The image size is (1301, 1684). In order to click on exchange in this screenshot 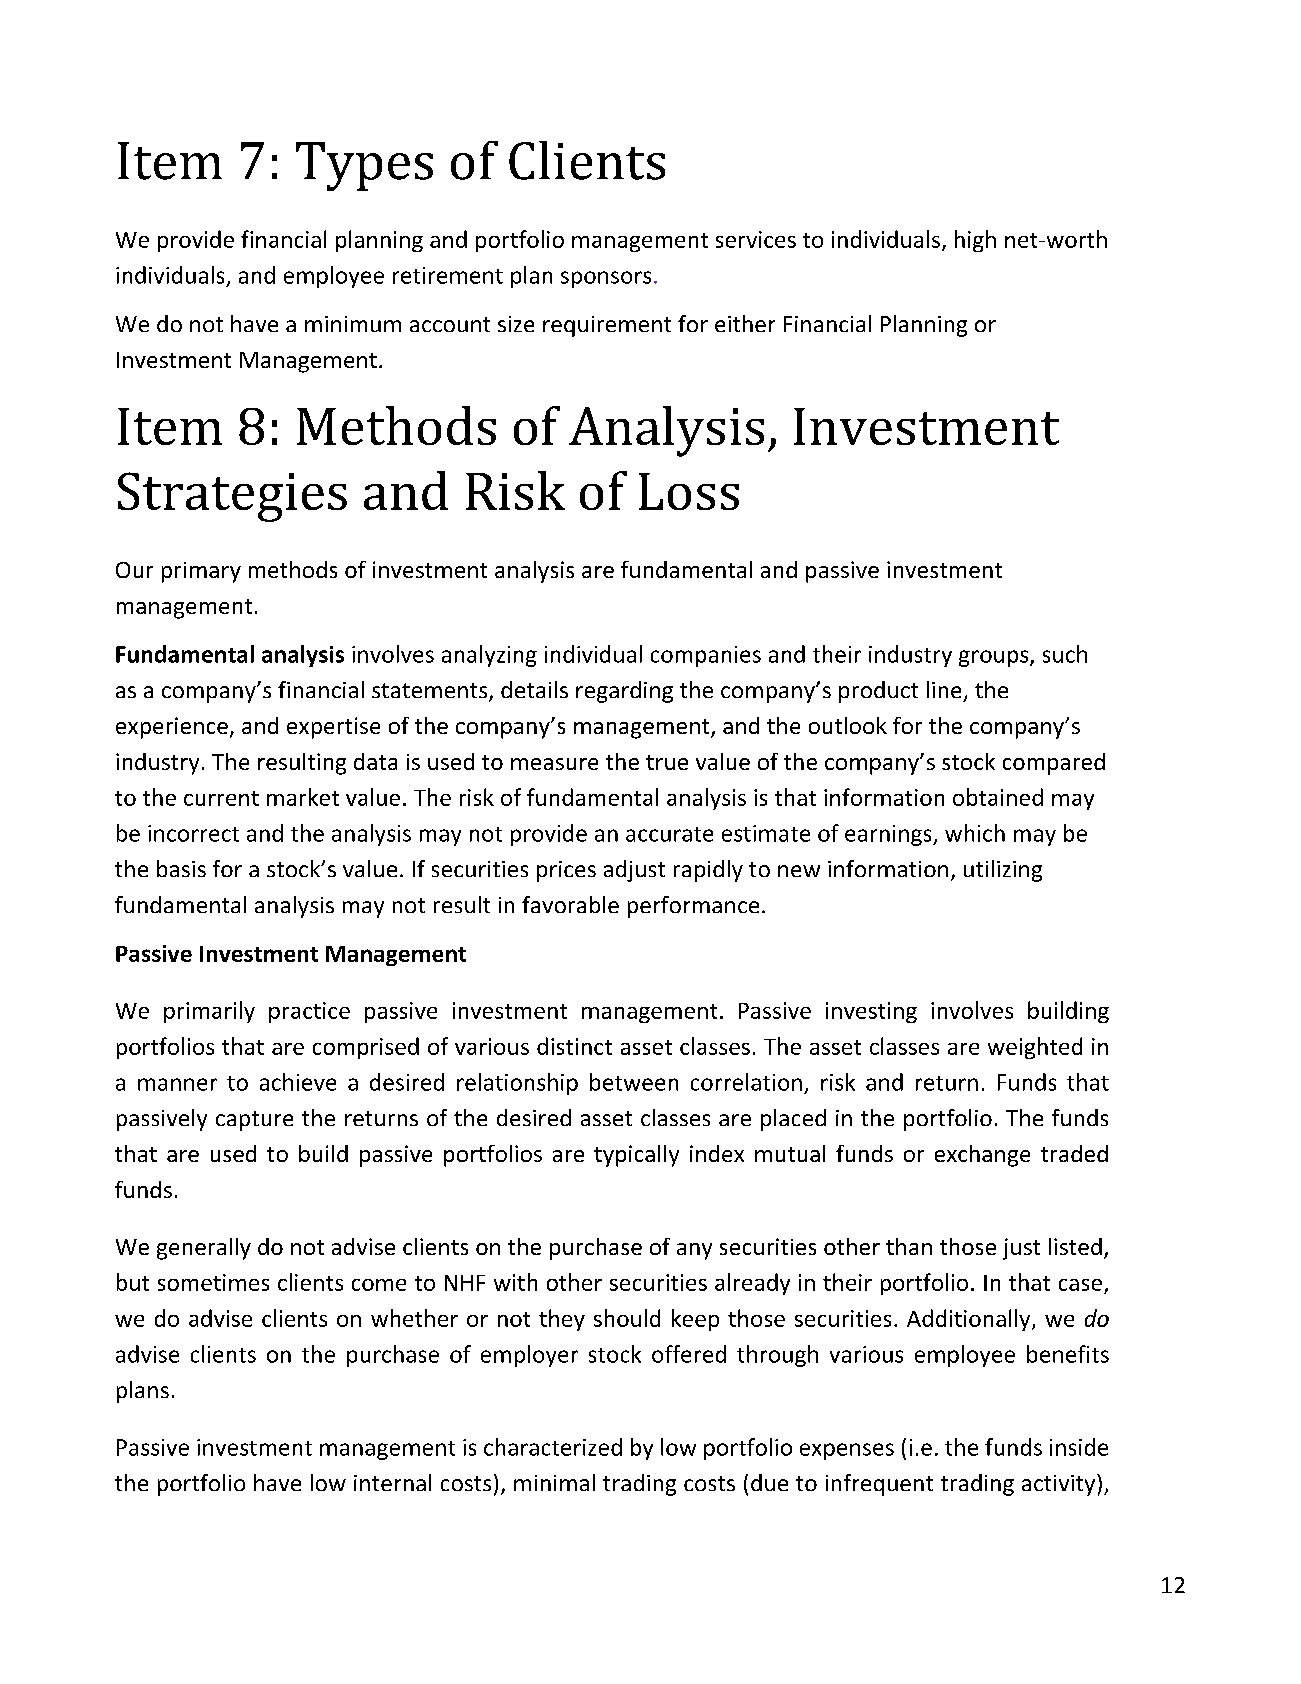, I will do `click(982, 1156)`.
